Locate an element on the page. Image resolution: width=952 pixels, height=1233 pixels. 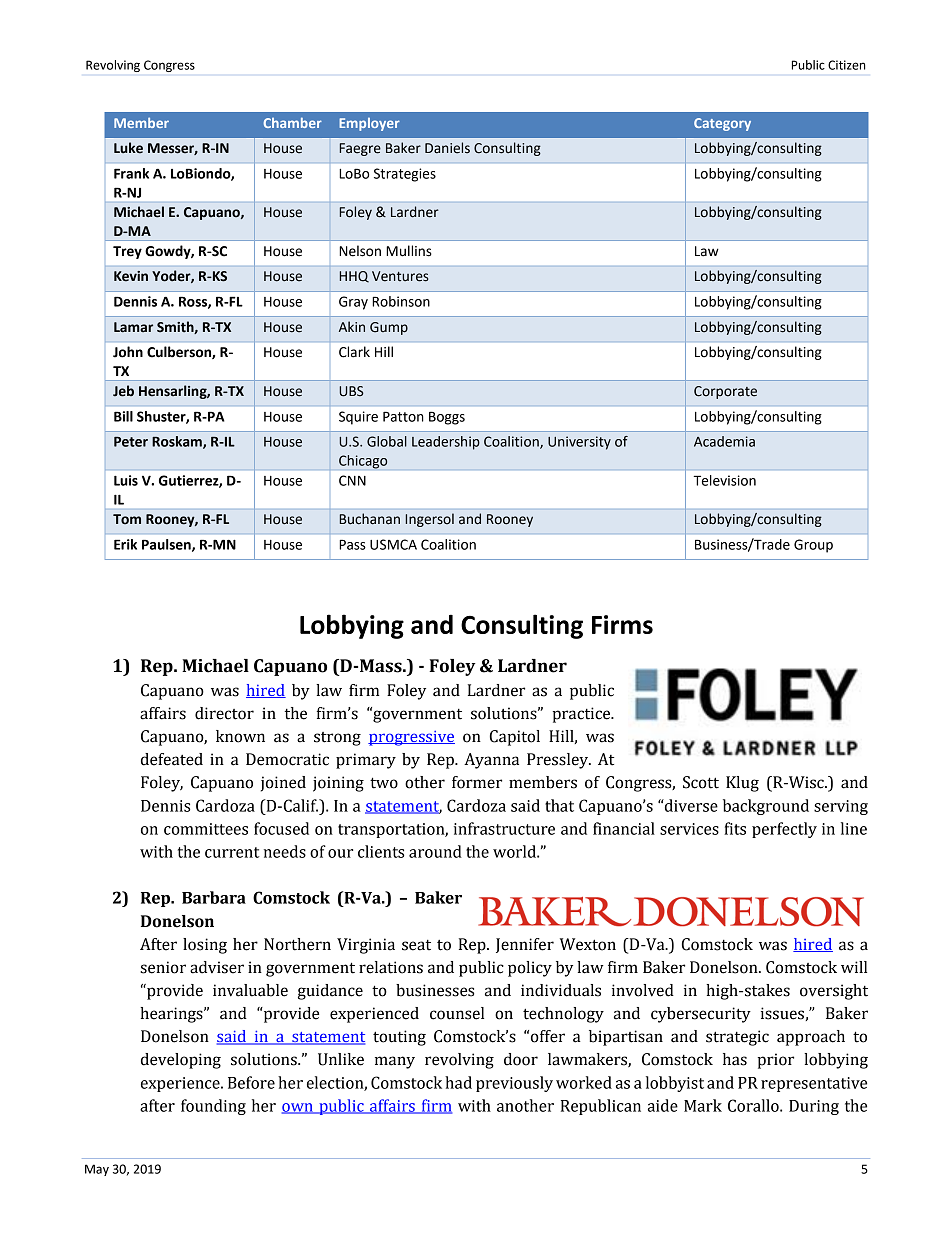
founding is located at coordinates (213, 1107).
